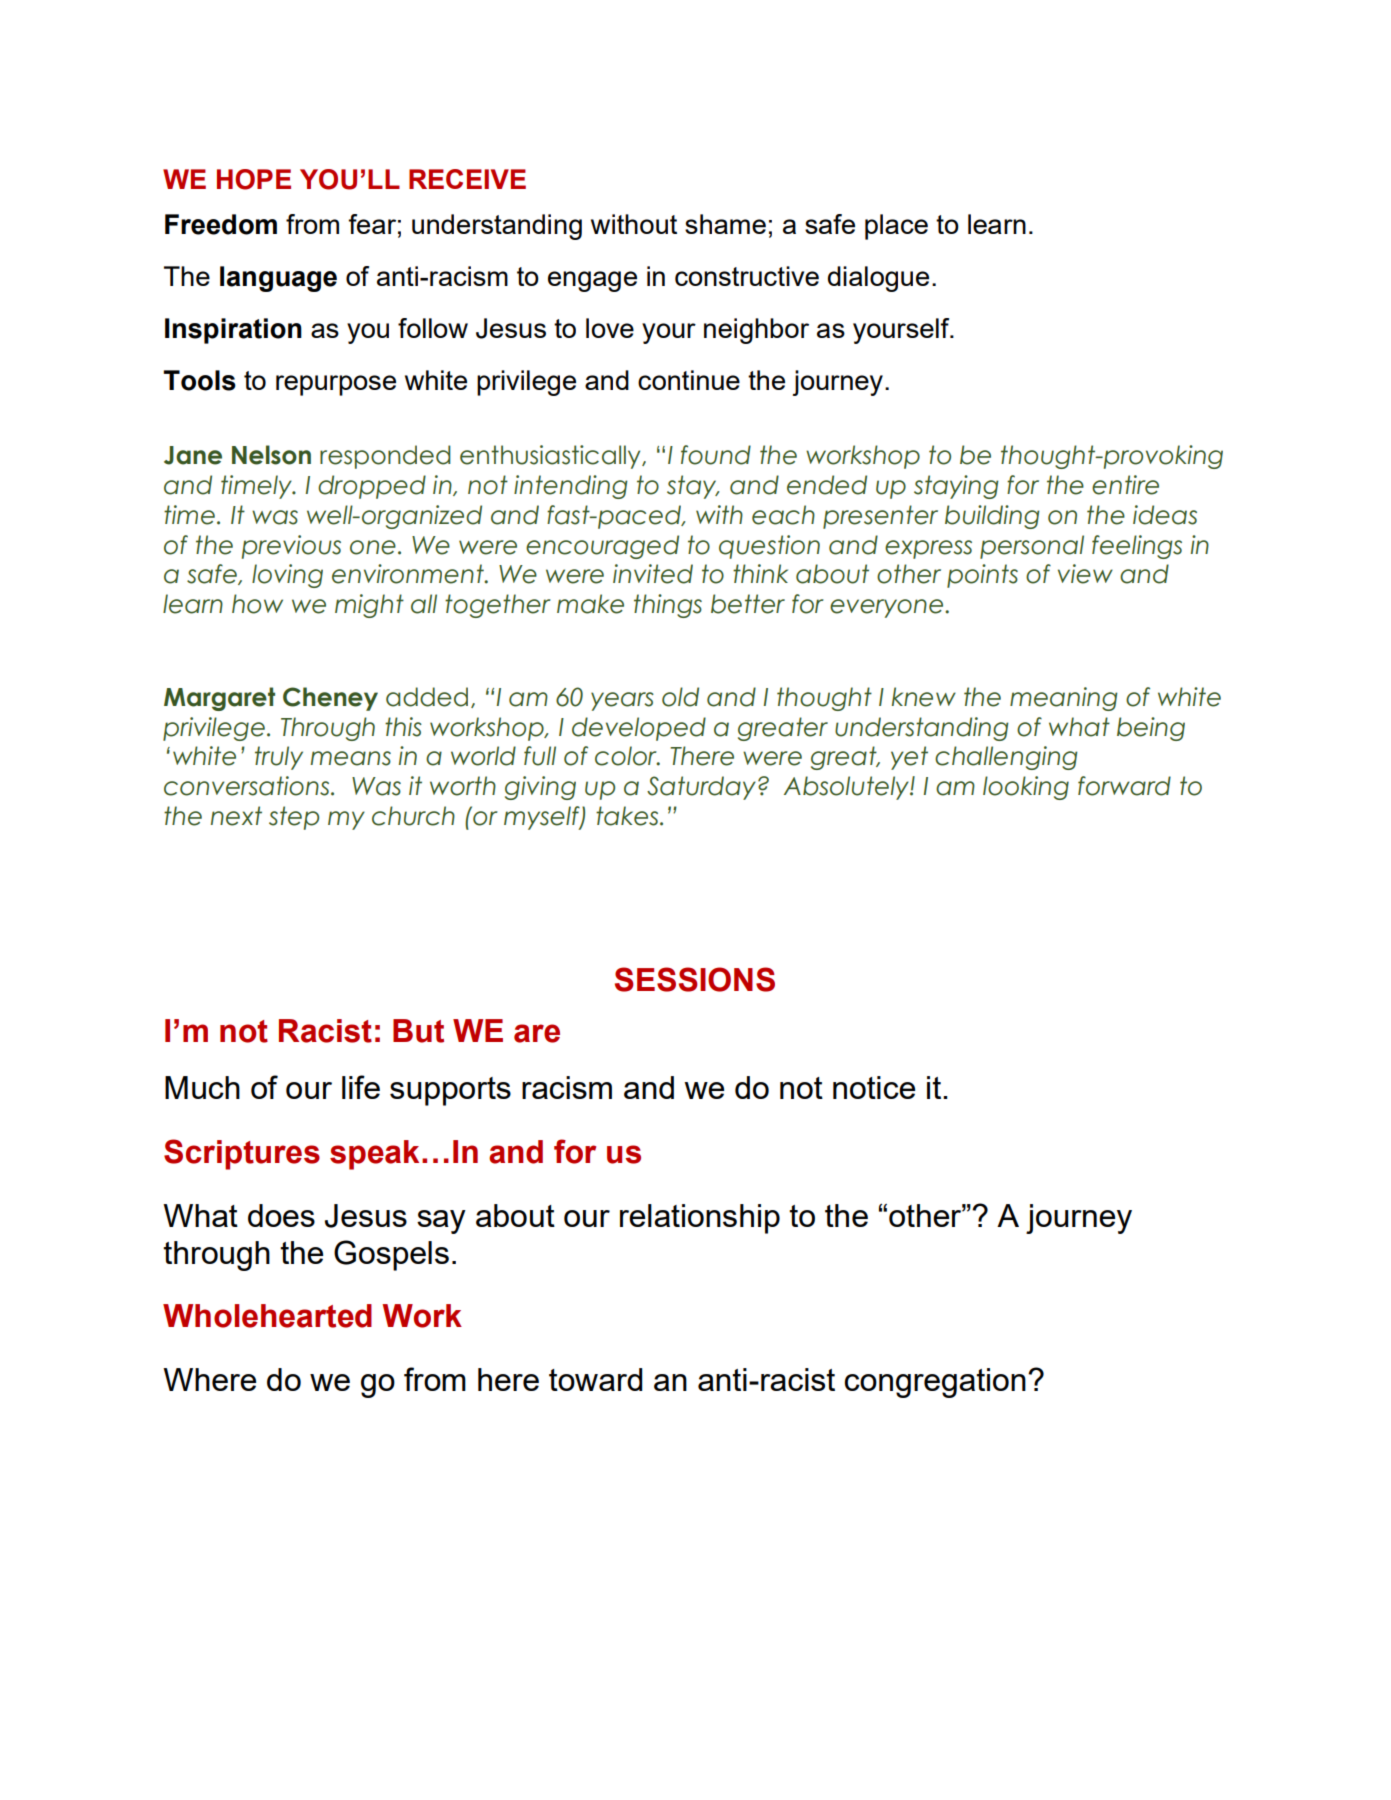 This page has width=1391, height=1800. What do you see at coordinates (279, 758) in the page?
I see `truly` at bounding box center [279, 758].
